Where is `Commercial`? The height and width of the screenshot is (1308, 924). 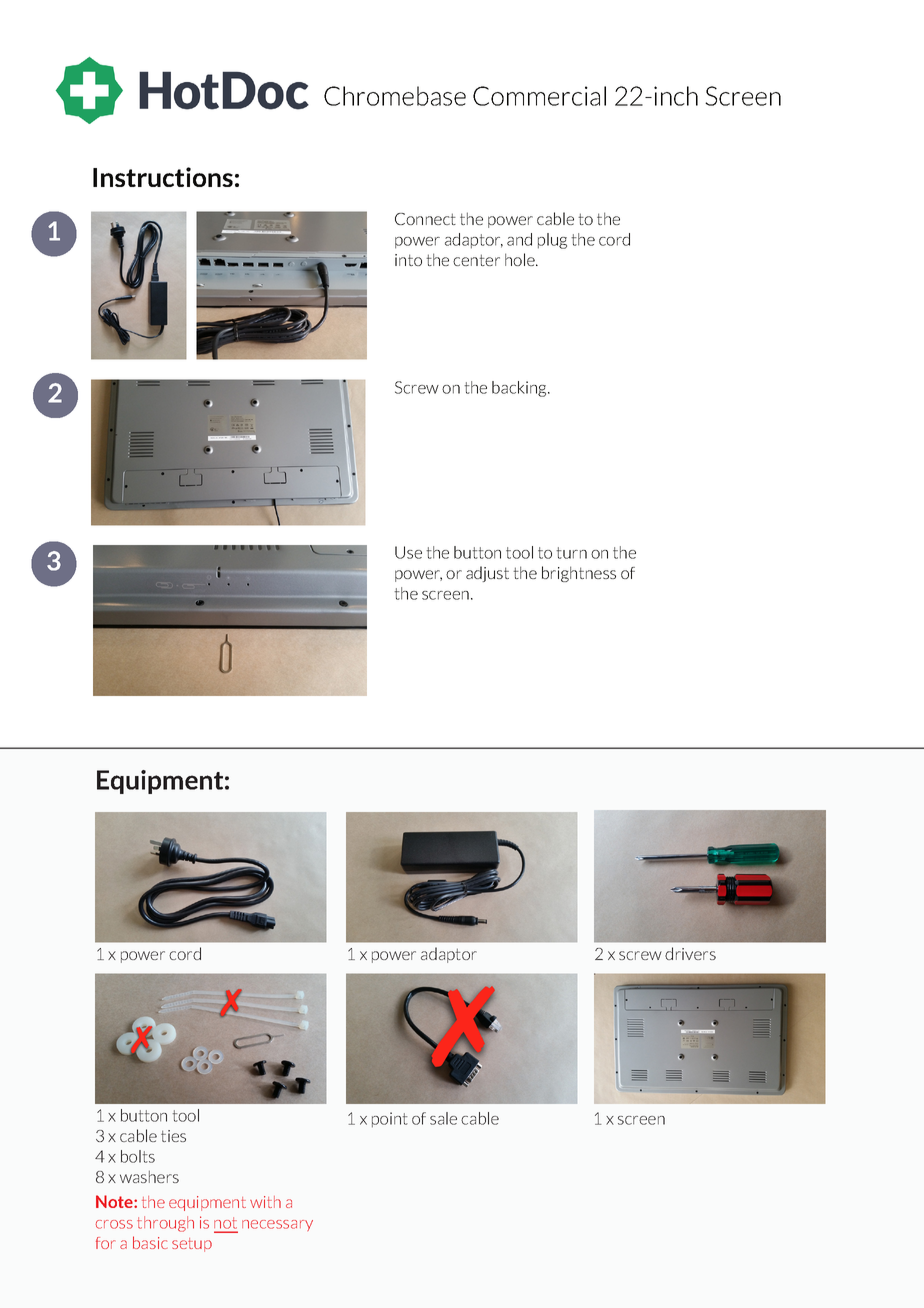
Commercial is located at coordinates (539, 96).
